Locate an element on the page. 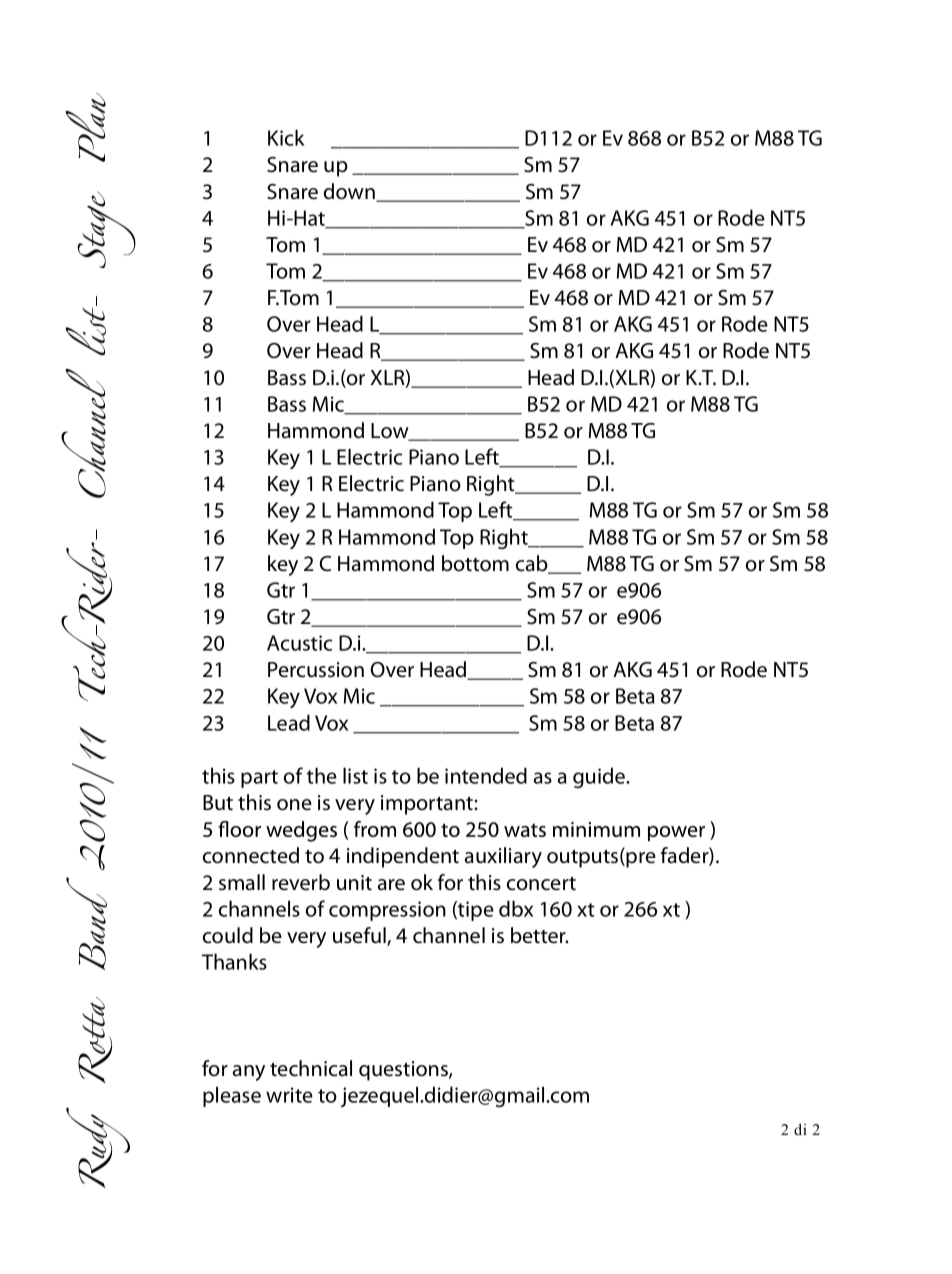  technical is located at coordinates (311, 1068).
